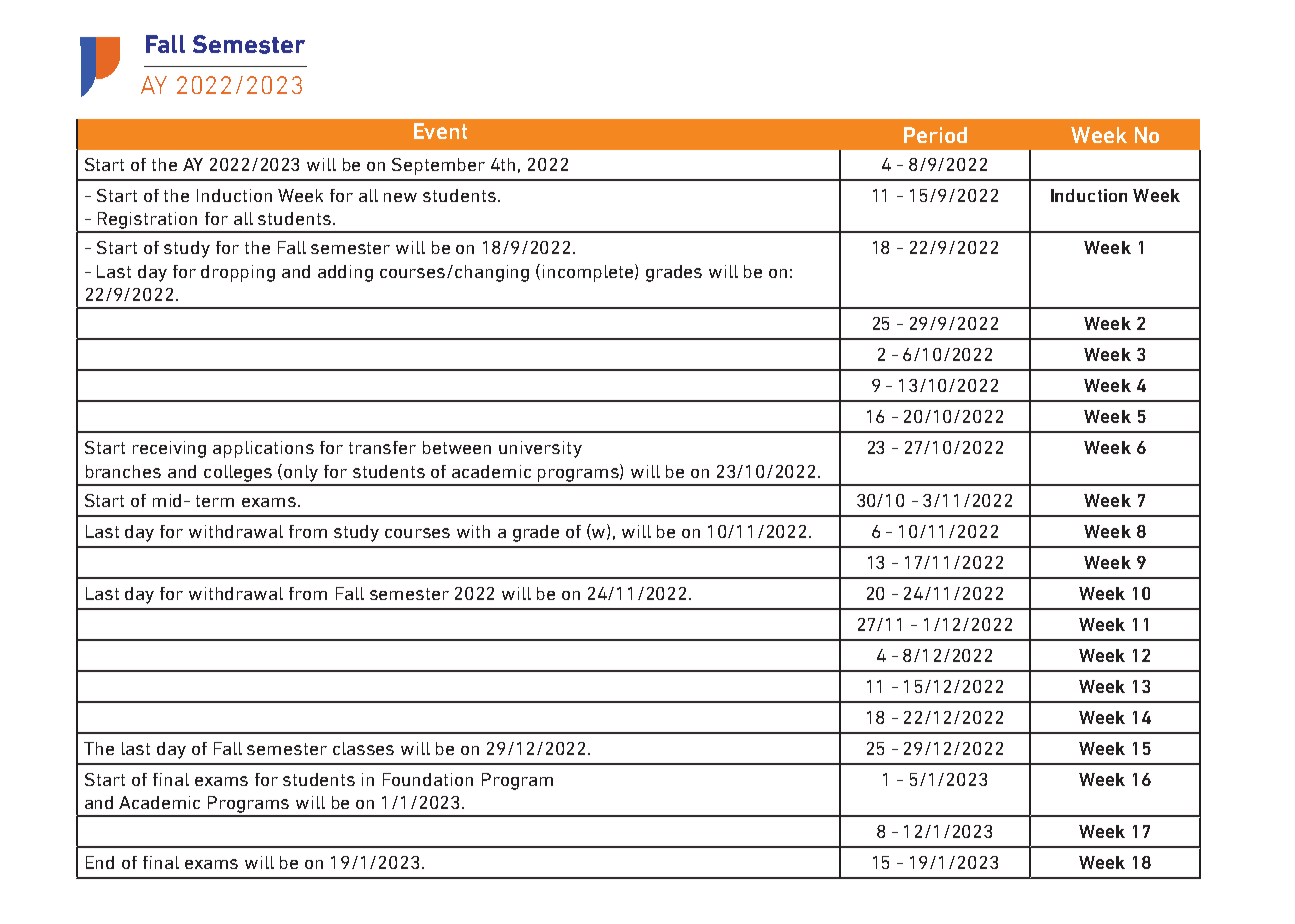  What do you see at coordinates (540, 449) in the document?
I see `university` at bounding box center [540, 449].
